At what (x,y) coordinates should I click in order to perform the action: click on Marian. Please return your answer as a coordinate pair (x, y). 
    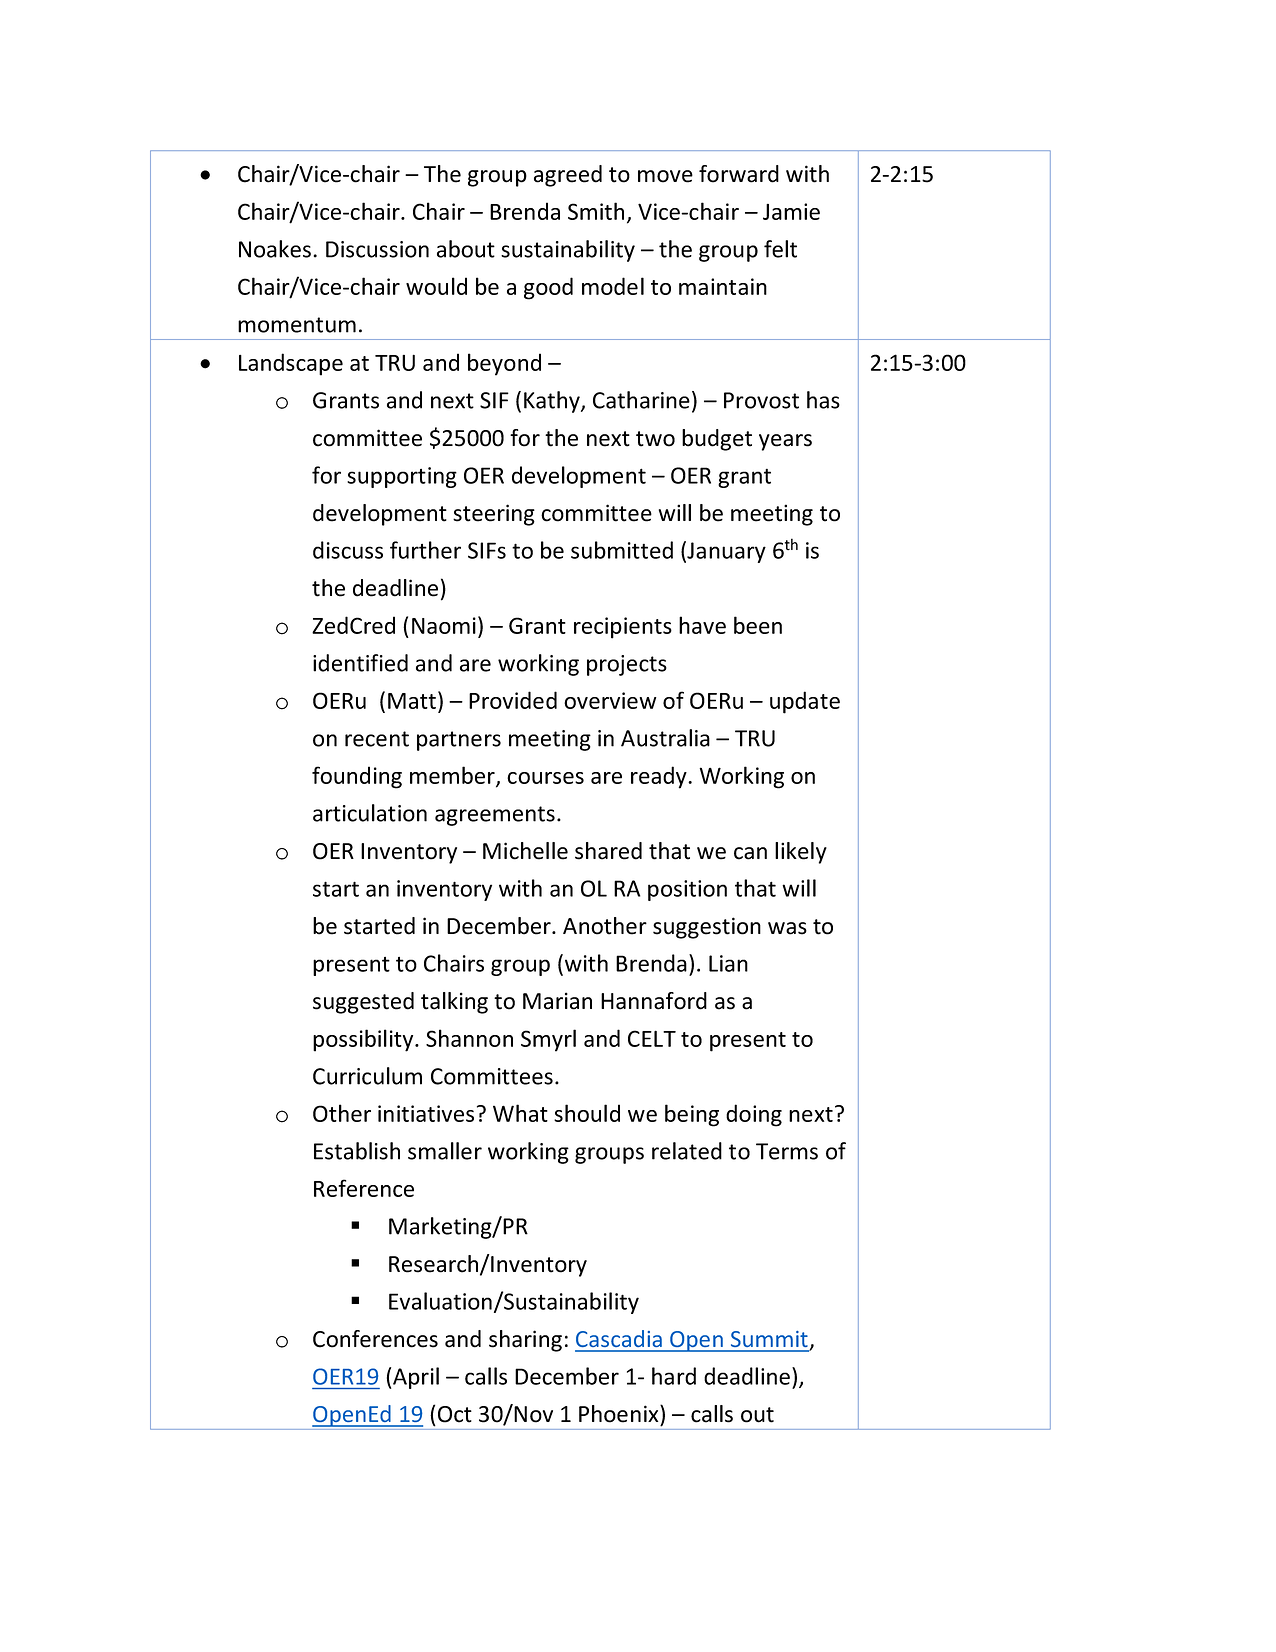
    Looking at the image, I should click on (557, 1001).
